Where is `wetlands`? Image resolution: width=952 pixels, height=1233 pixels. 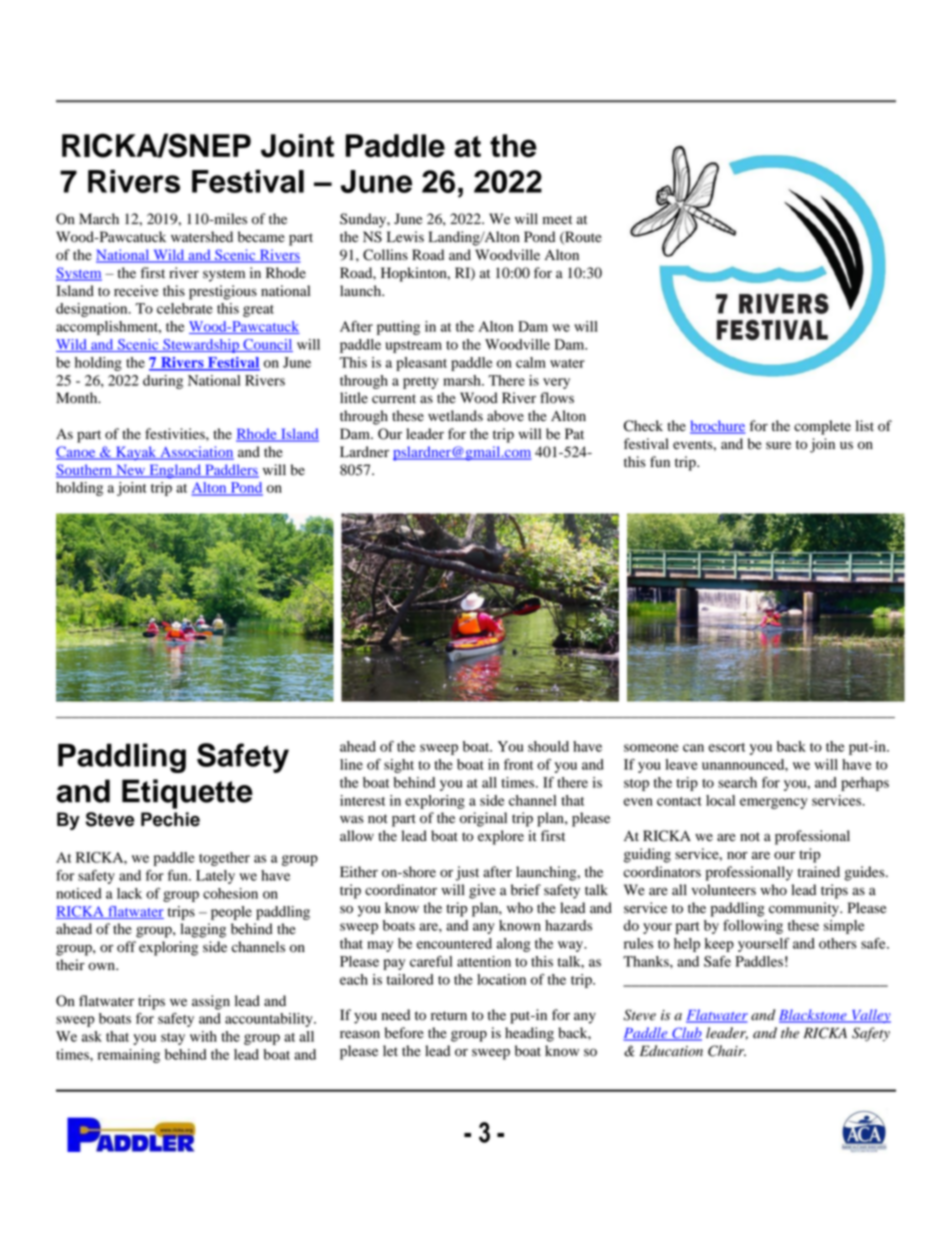 wetlands is located at coordinates (455, 416).
